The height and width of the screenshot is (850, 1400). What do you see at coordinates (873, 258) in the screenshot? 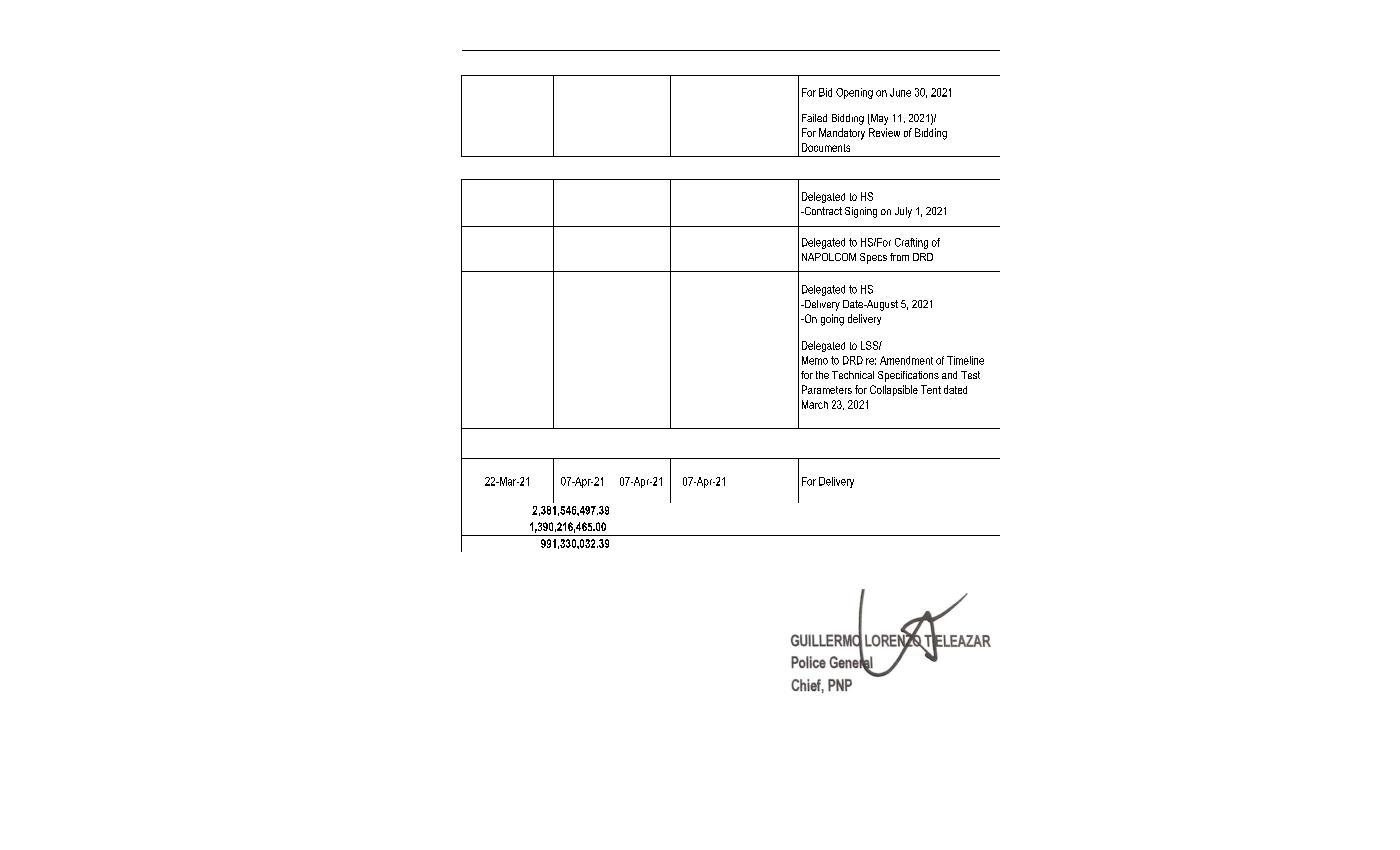
I see `Specs` at bounding box center [873, 258].
